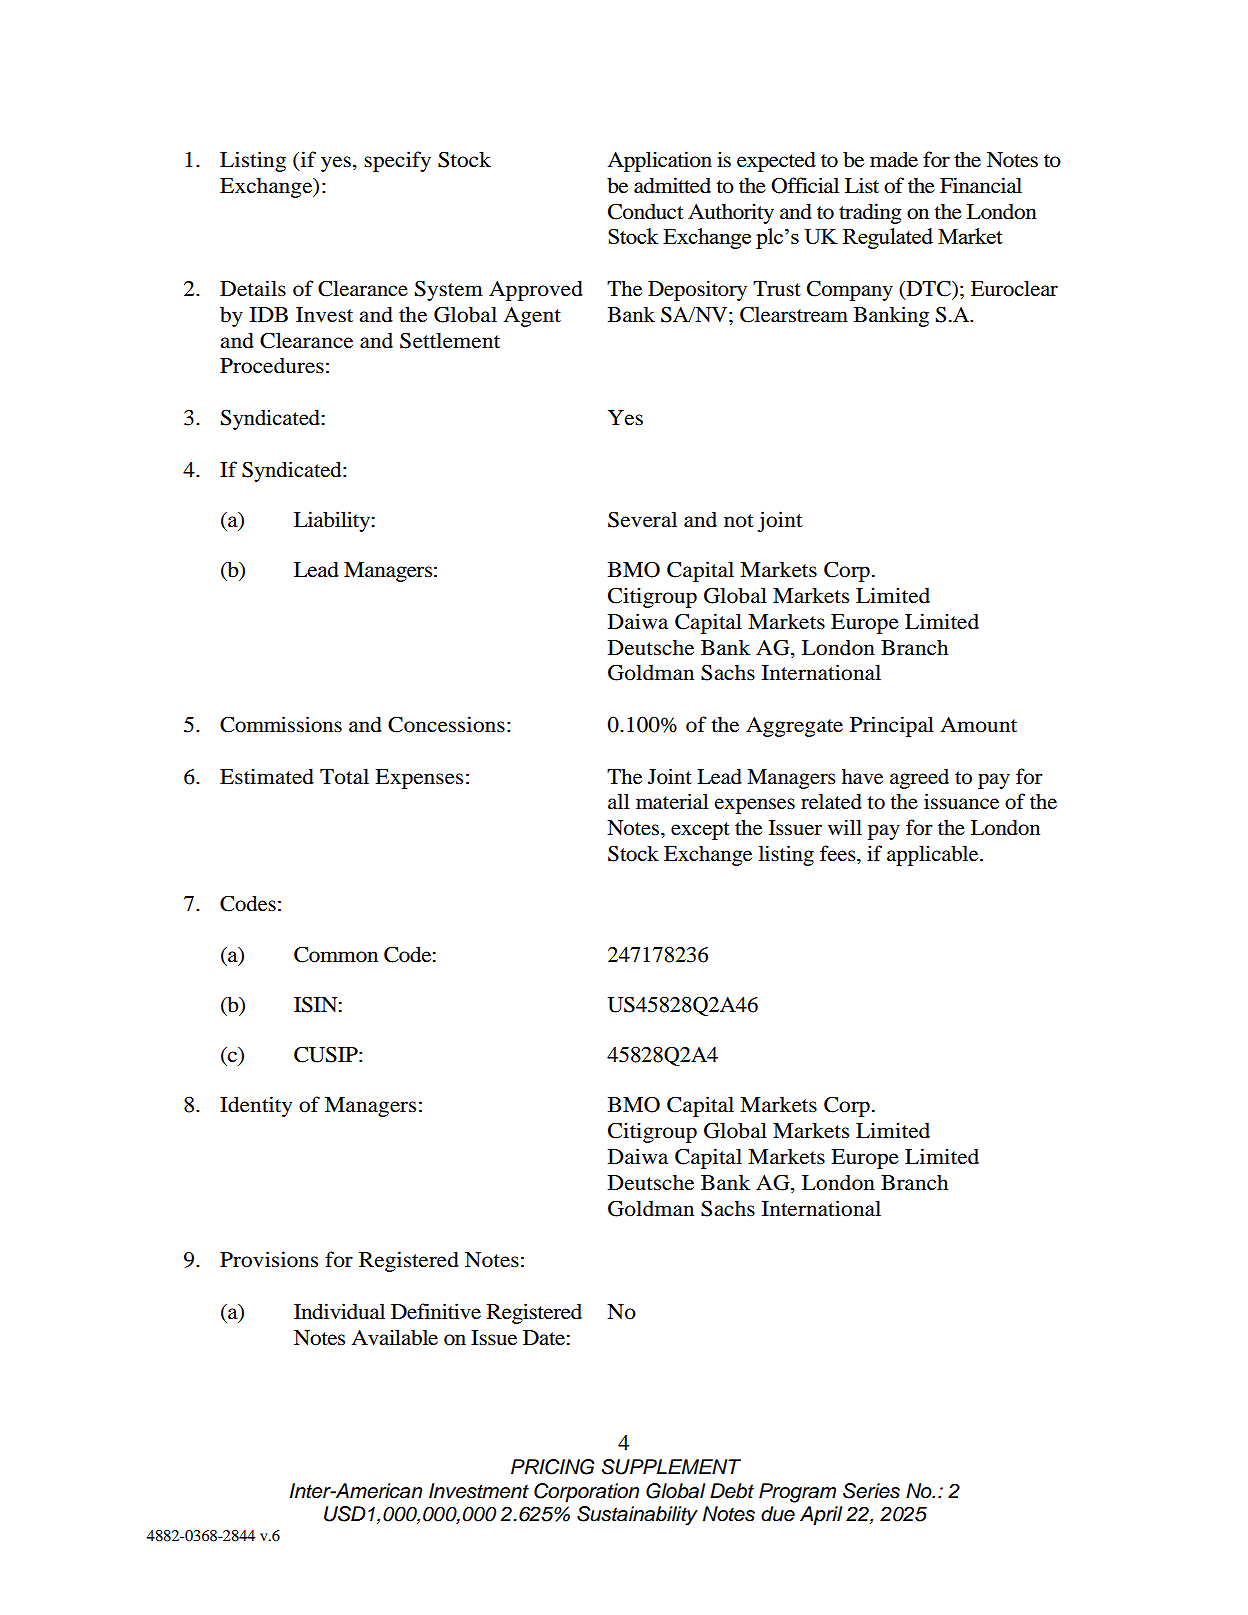  I want to click on Total, so click(344, 776).
